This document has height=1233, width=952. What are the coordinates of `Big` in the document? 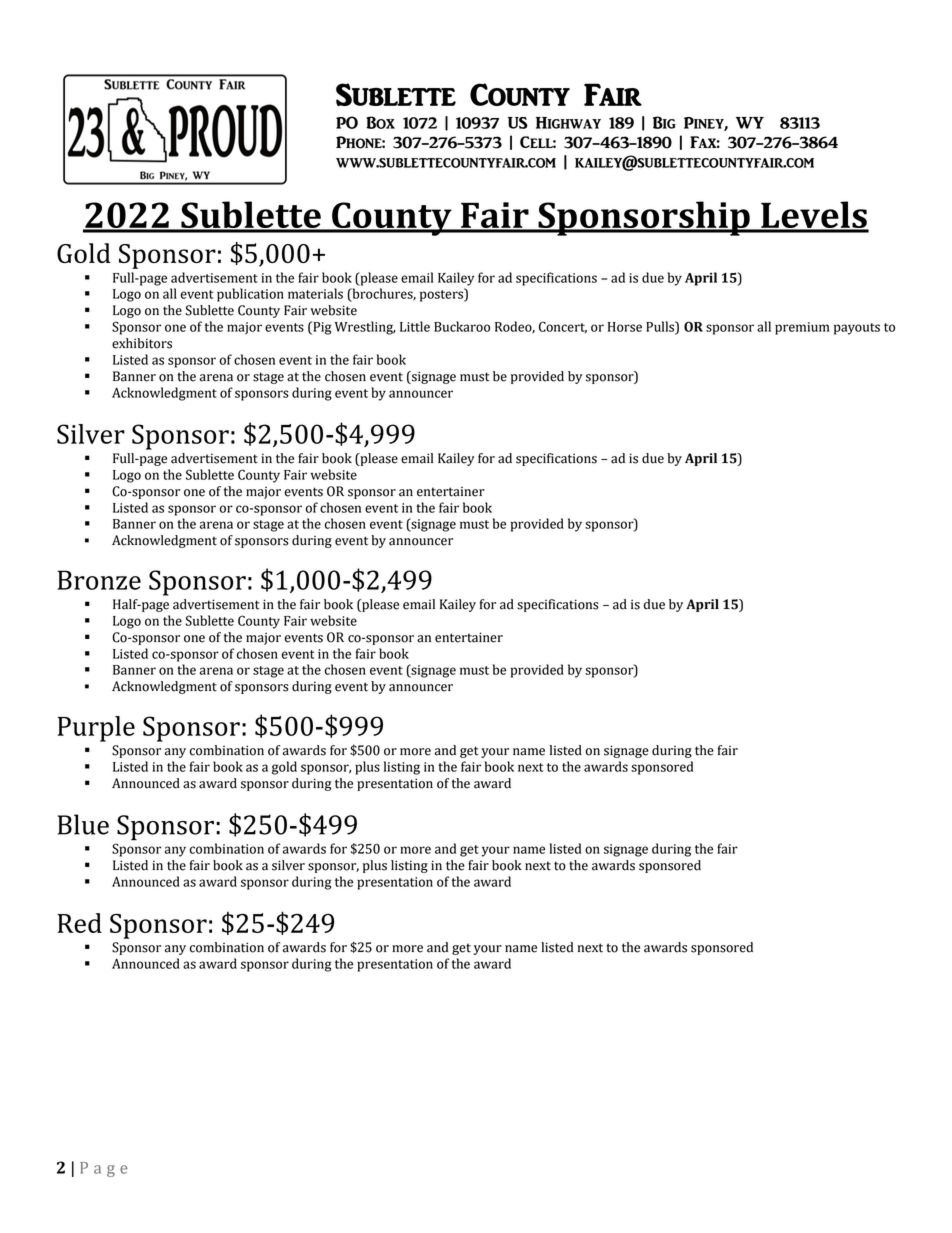 It's located at (664, 122).
